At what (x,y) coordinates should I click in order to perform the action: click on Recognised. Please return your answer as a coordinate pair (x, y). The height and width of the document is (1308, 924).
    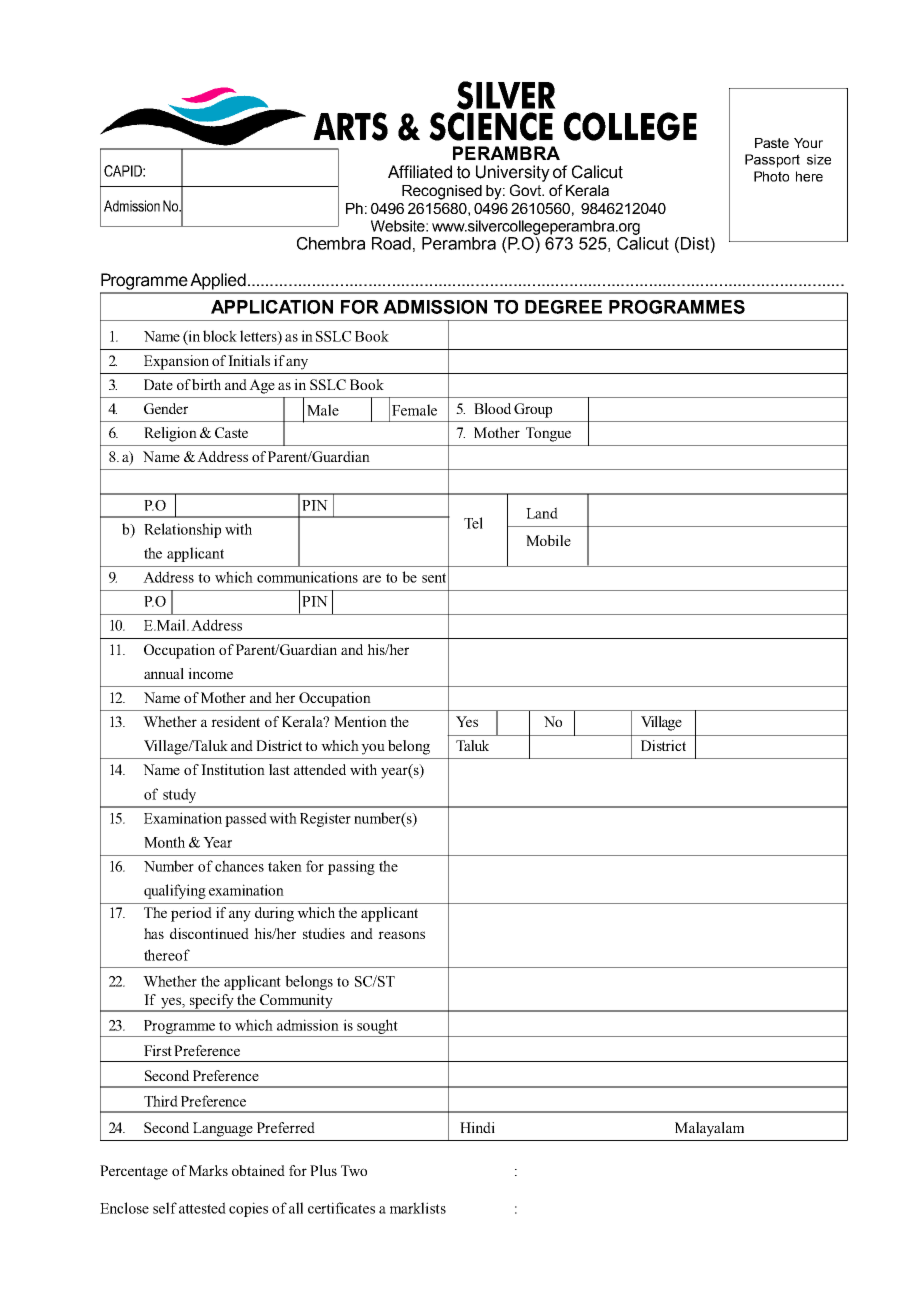
    Looking at the image, I should click on (442, 192).
